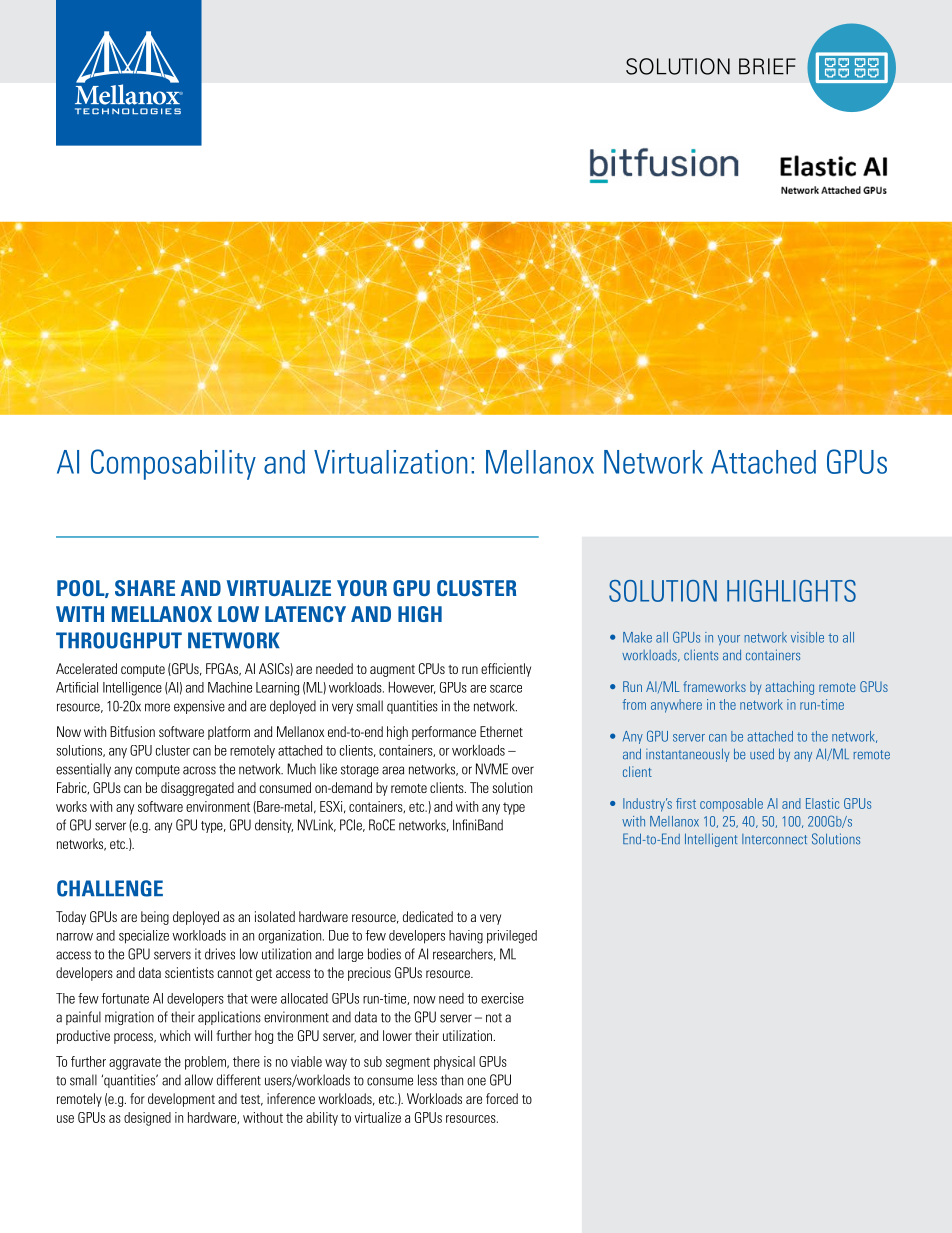  What do you see at coordinates (637, 637) in the screenshot?
I see `Make` at bounding box center [637, 637].
